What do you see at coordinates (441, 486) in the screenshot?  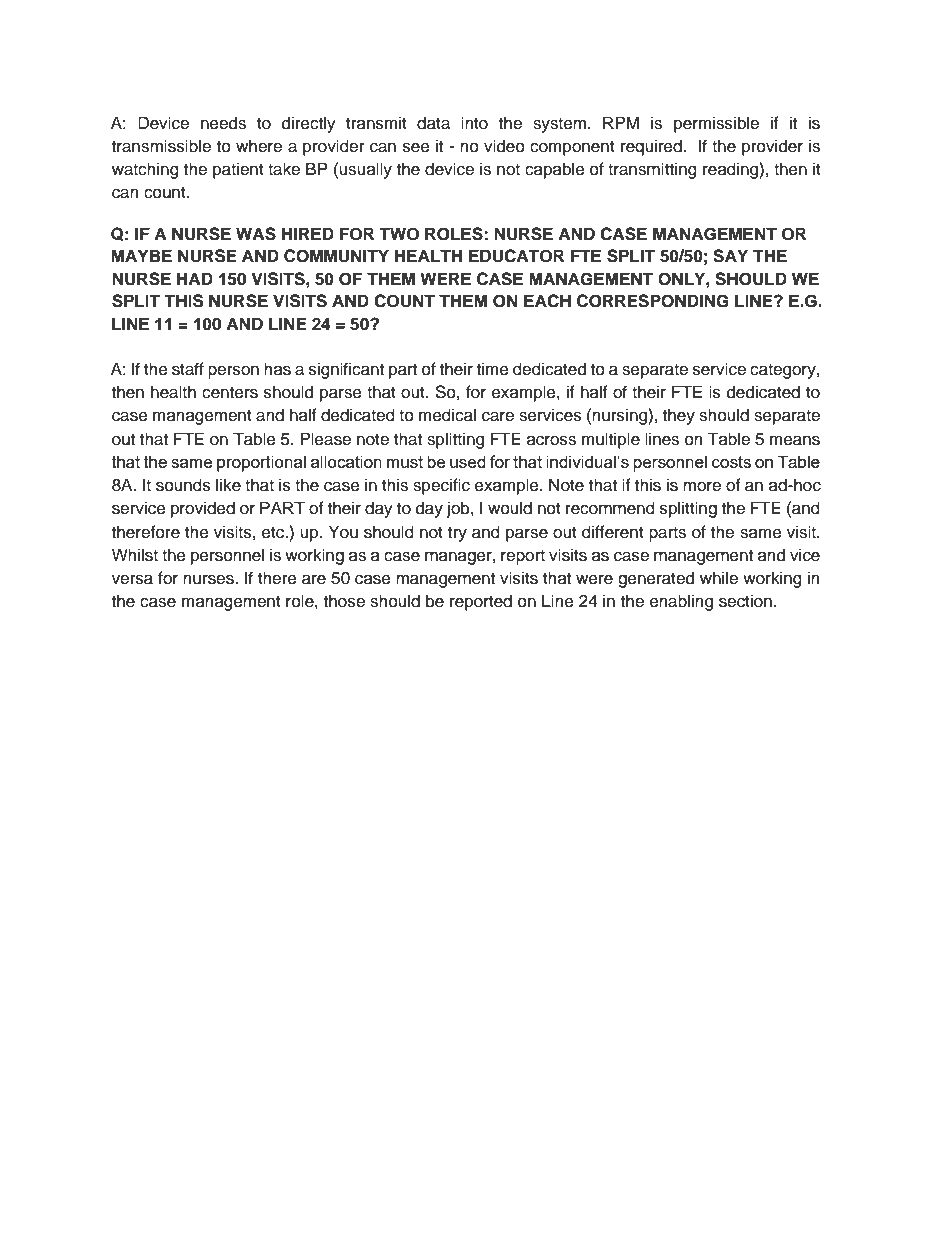 I see `specific` at bounding box center [441, 486].
